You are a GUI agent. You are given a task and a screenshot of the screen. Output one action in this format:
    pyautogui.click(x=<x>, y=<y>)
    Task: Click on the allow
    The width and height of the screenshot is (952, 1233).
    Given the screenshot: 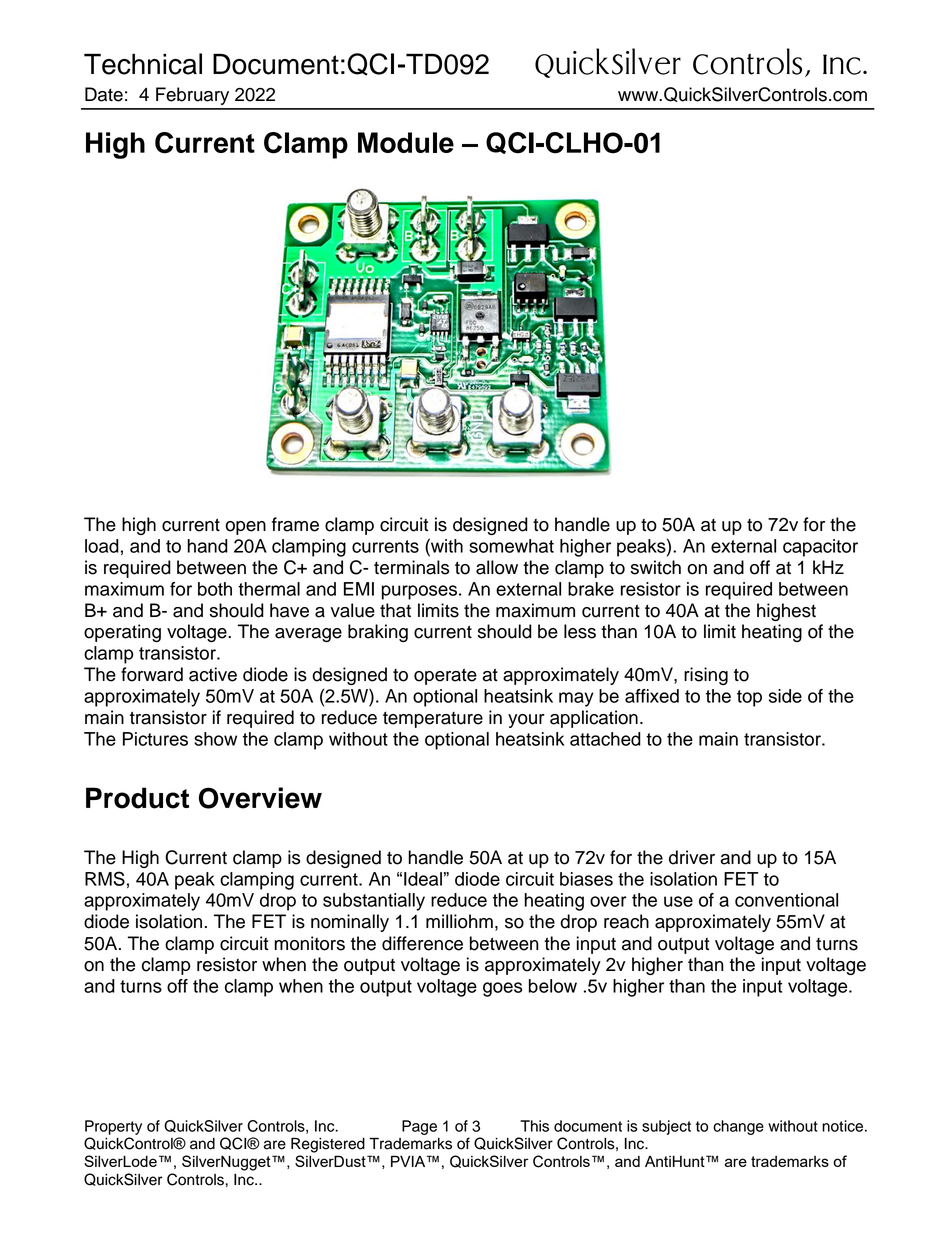 What is the action you would take?
    pyautogui.click(x=497, y=567)
